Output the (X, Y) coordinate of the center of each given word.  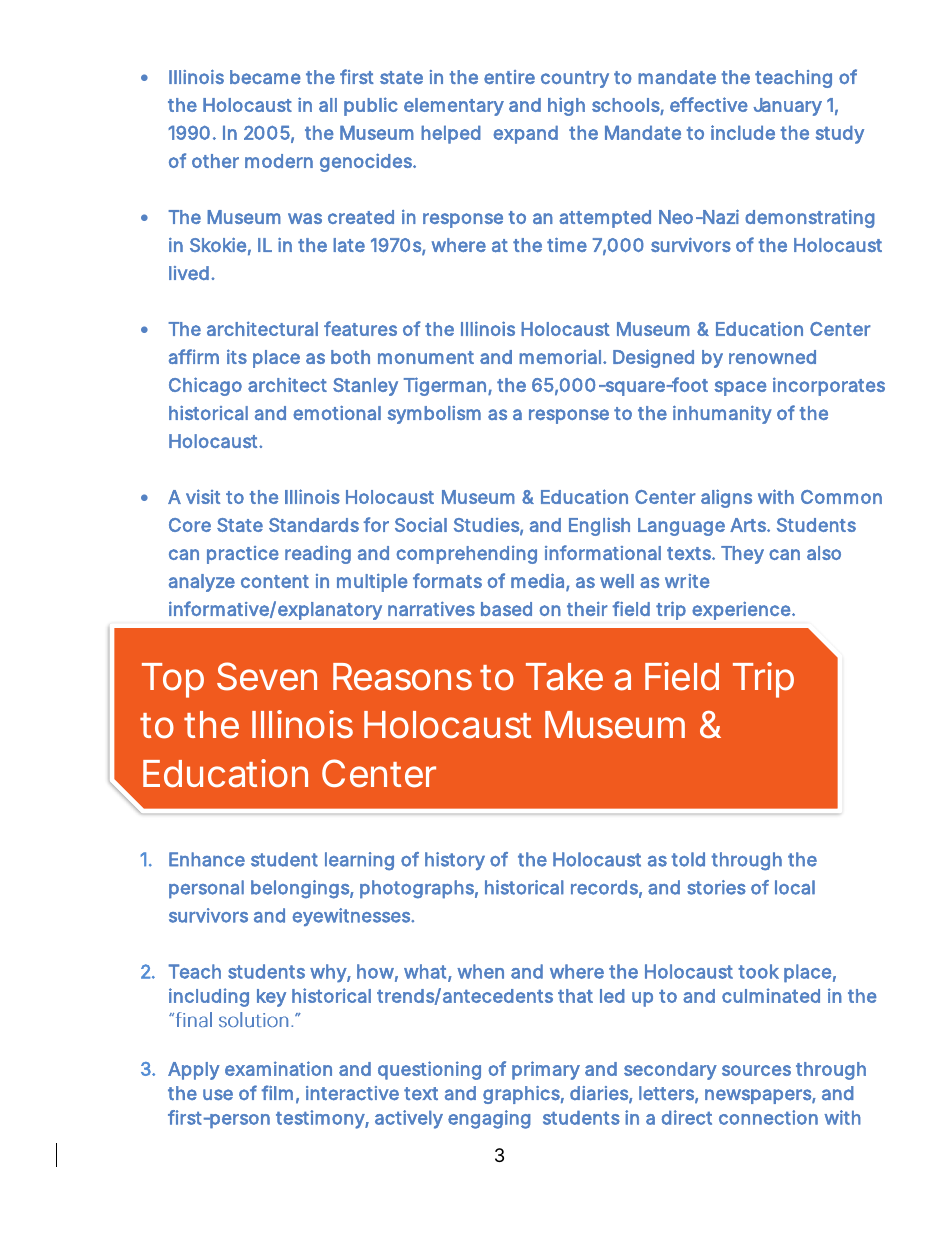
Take (564, 677)
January (787, 107)
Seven (267, 676)
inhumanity (722, 414)
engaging (489, 1119)
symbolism (434, 415)
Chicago (205, 386)
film (277, 1092)
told (688, 859)
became (265, 77)
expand (525, 134)
